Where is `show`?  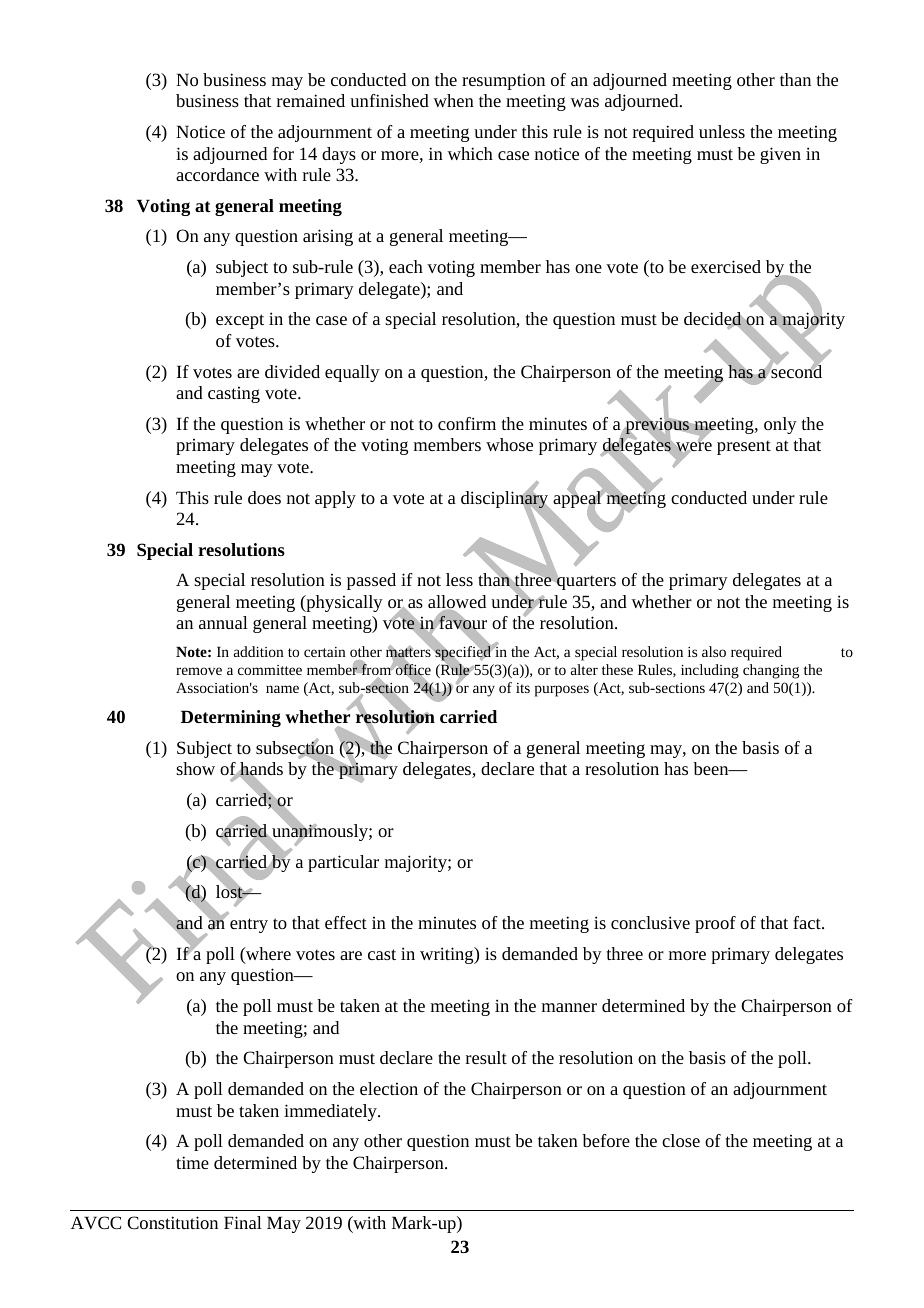 show is located at coordinates (195, 768).
